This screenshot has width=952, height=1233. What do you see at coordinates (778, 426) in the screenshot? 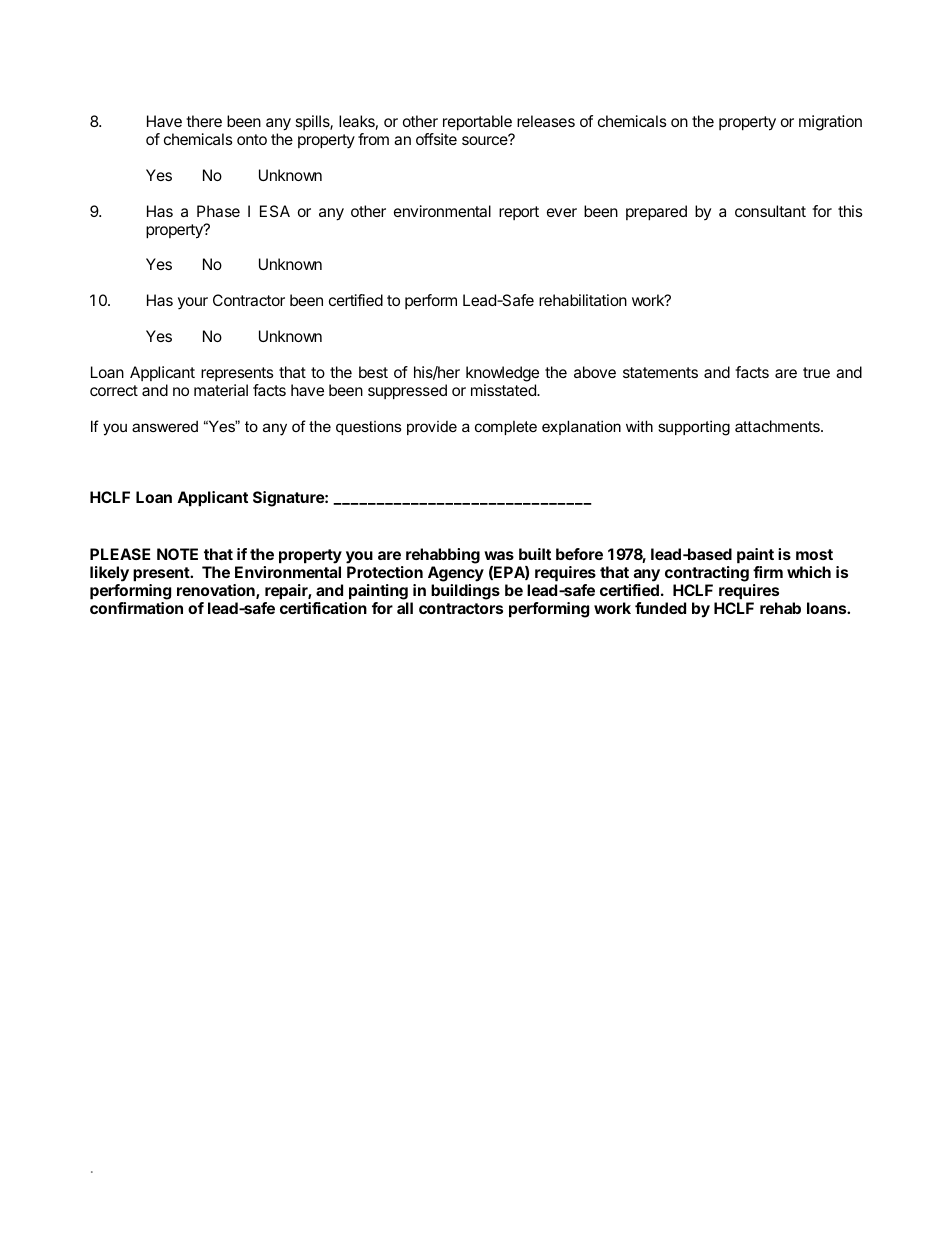
I see `attachments` at bounding box center [778, 426].
